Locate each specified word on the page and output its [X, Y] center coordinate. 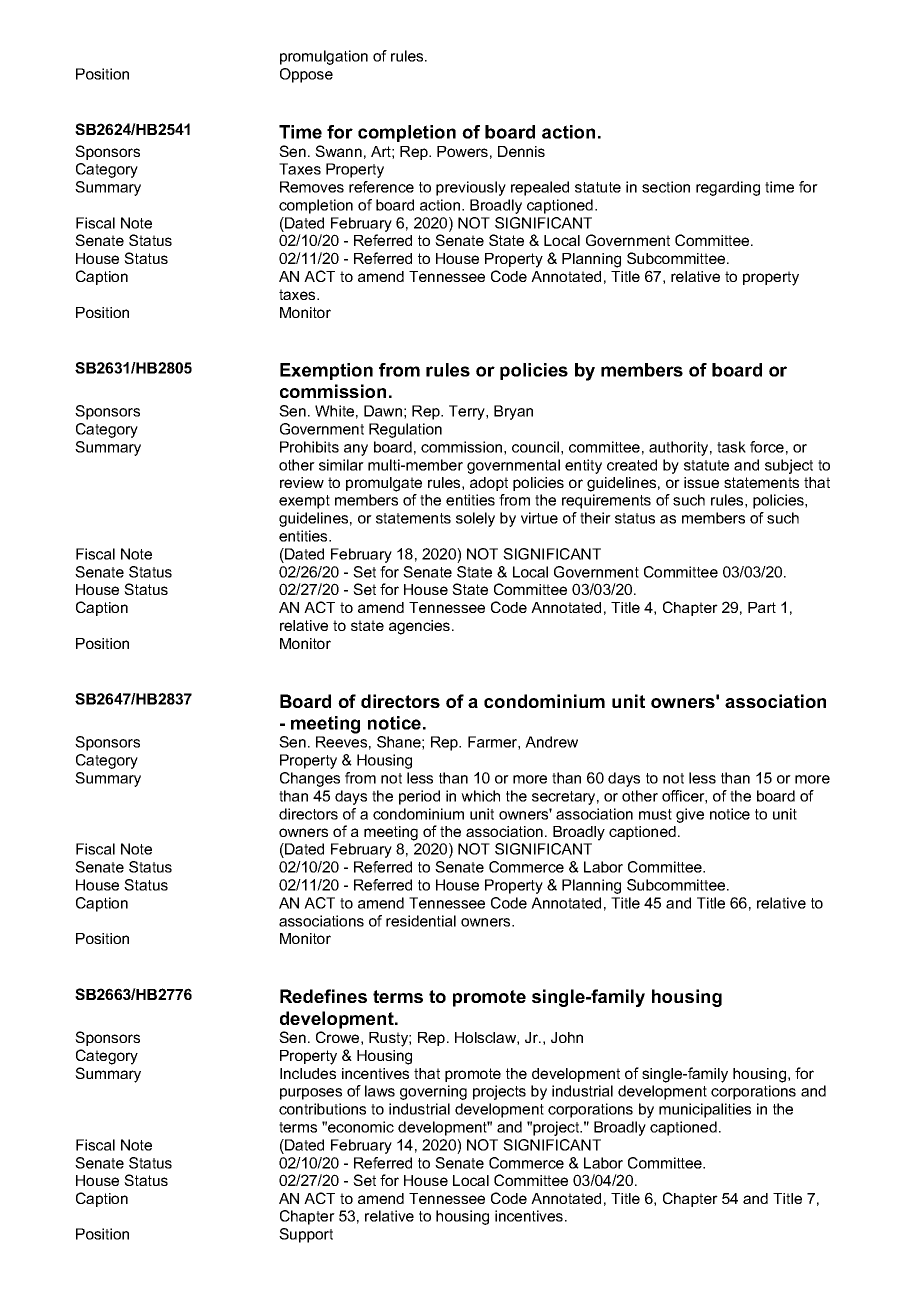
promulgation [324, 57]
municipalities [705, 1110]
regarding [728, 188]
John [567, 1037]
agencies [421, 627]
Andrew [551, 742]
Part [762, 607]
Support [306, 1235]
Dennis [521, 151]
